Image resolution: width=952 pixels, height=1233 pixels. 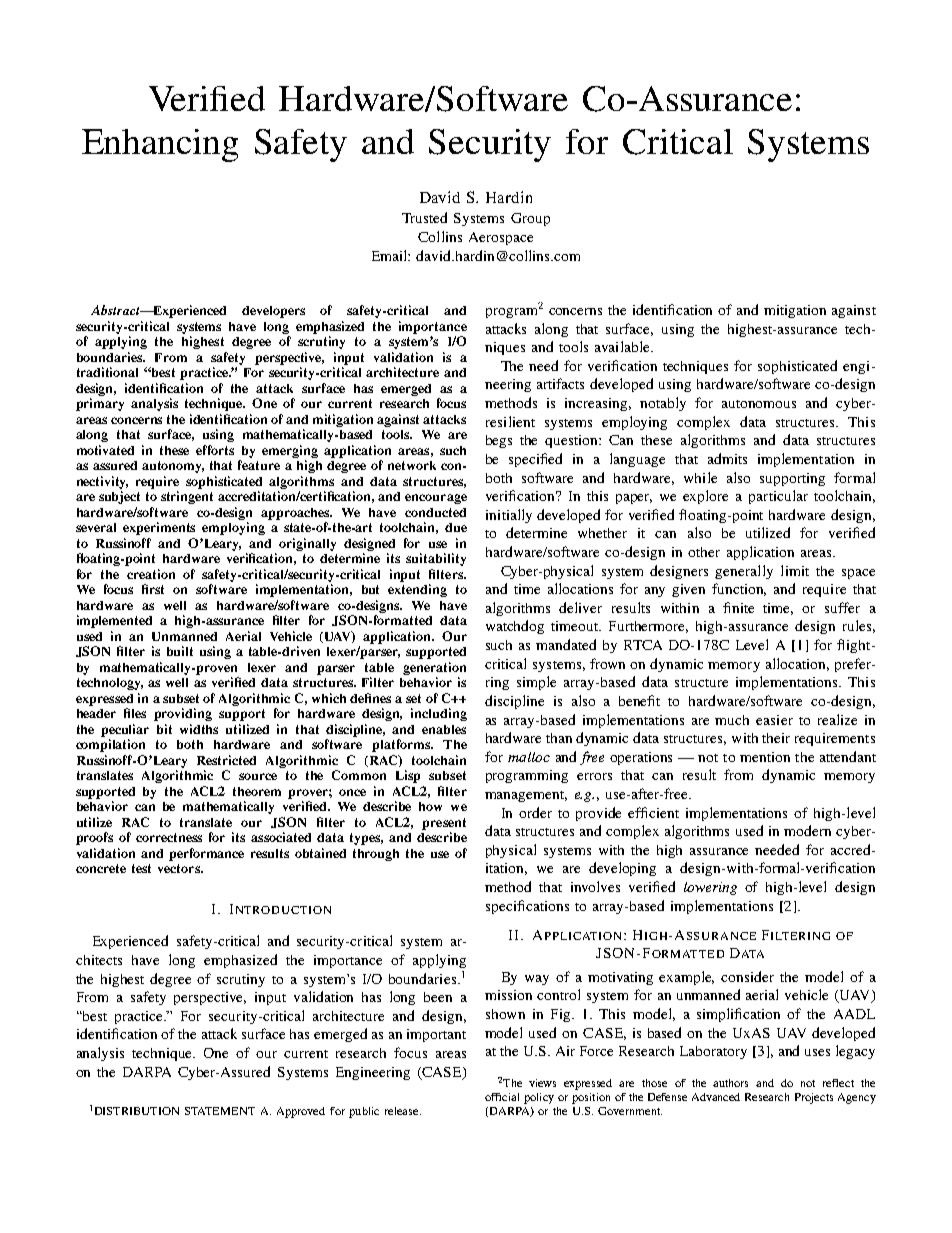 I want to click on watchdog, so click(x=515, y=627).
